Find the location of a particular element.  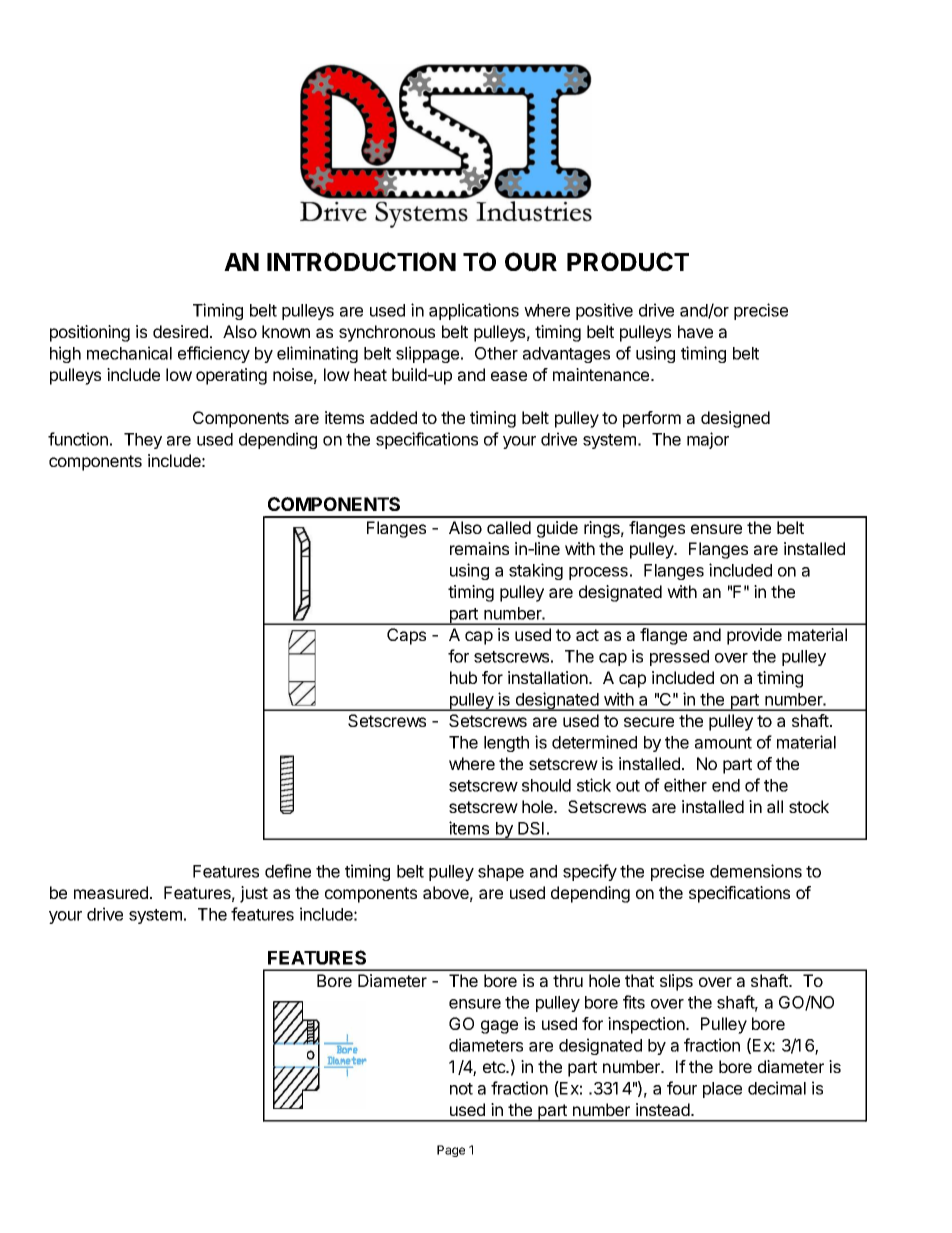

not is located at coordinates (461, 1089).
